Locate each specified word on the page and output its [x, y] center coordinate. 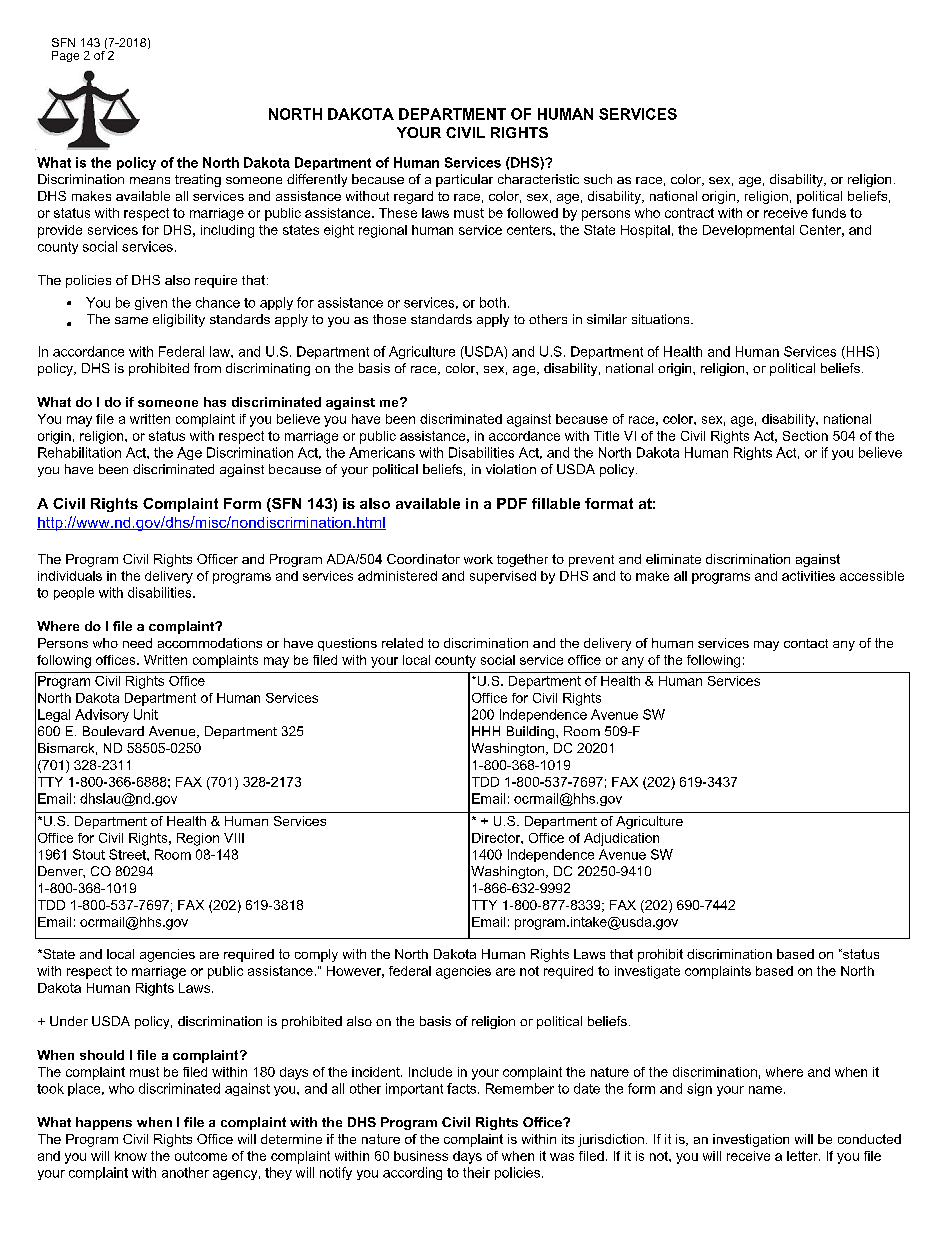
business [421, 1156]
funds [829, 213]
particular [464, 180]
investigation [751, 1140]
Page [65, 56]
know [131, 1156]
